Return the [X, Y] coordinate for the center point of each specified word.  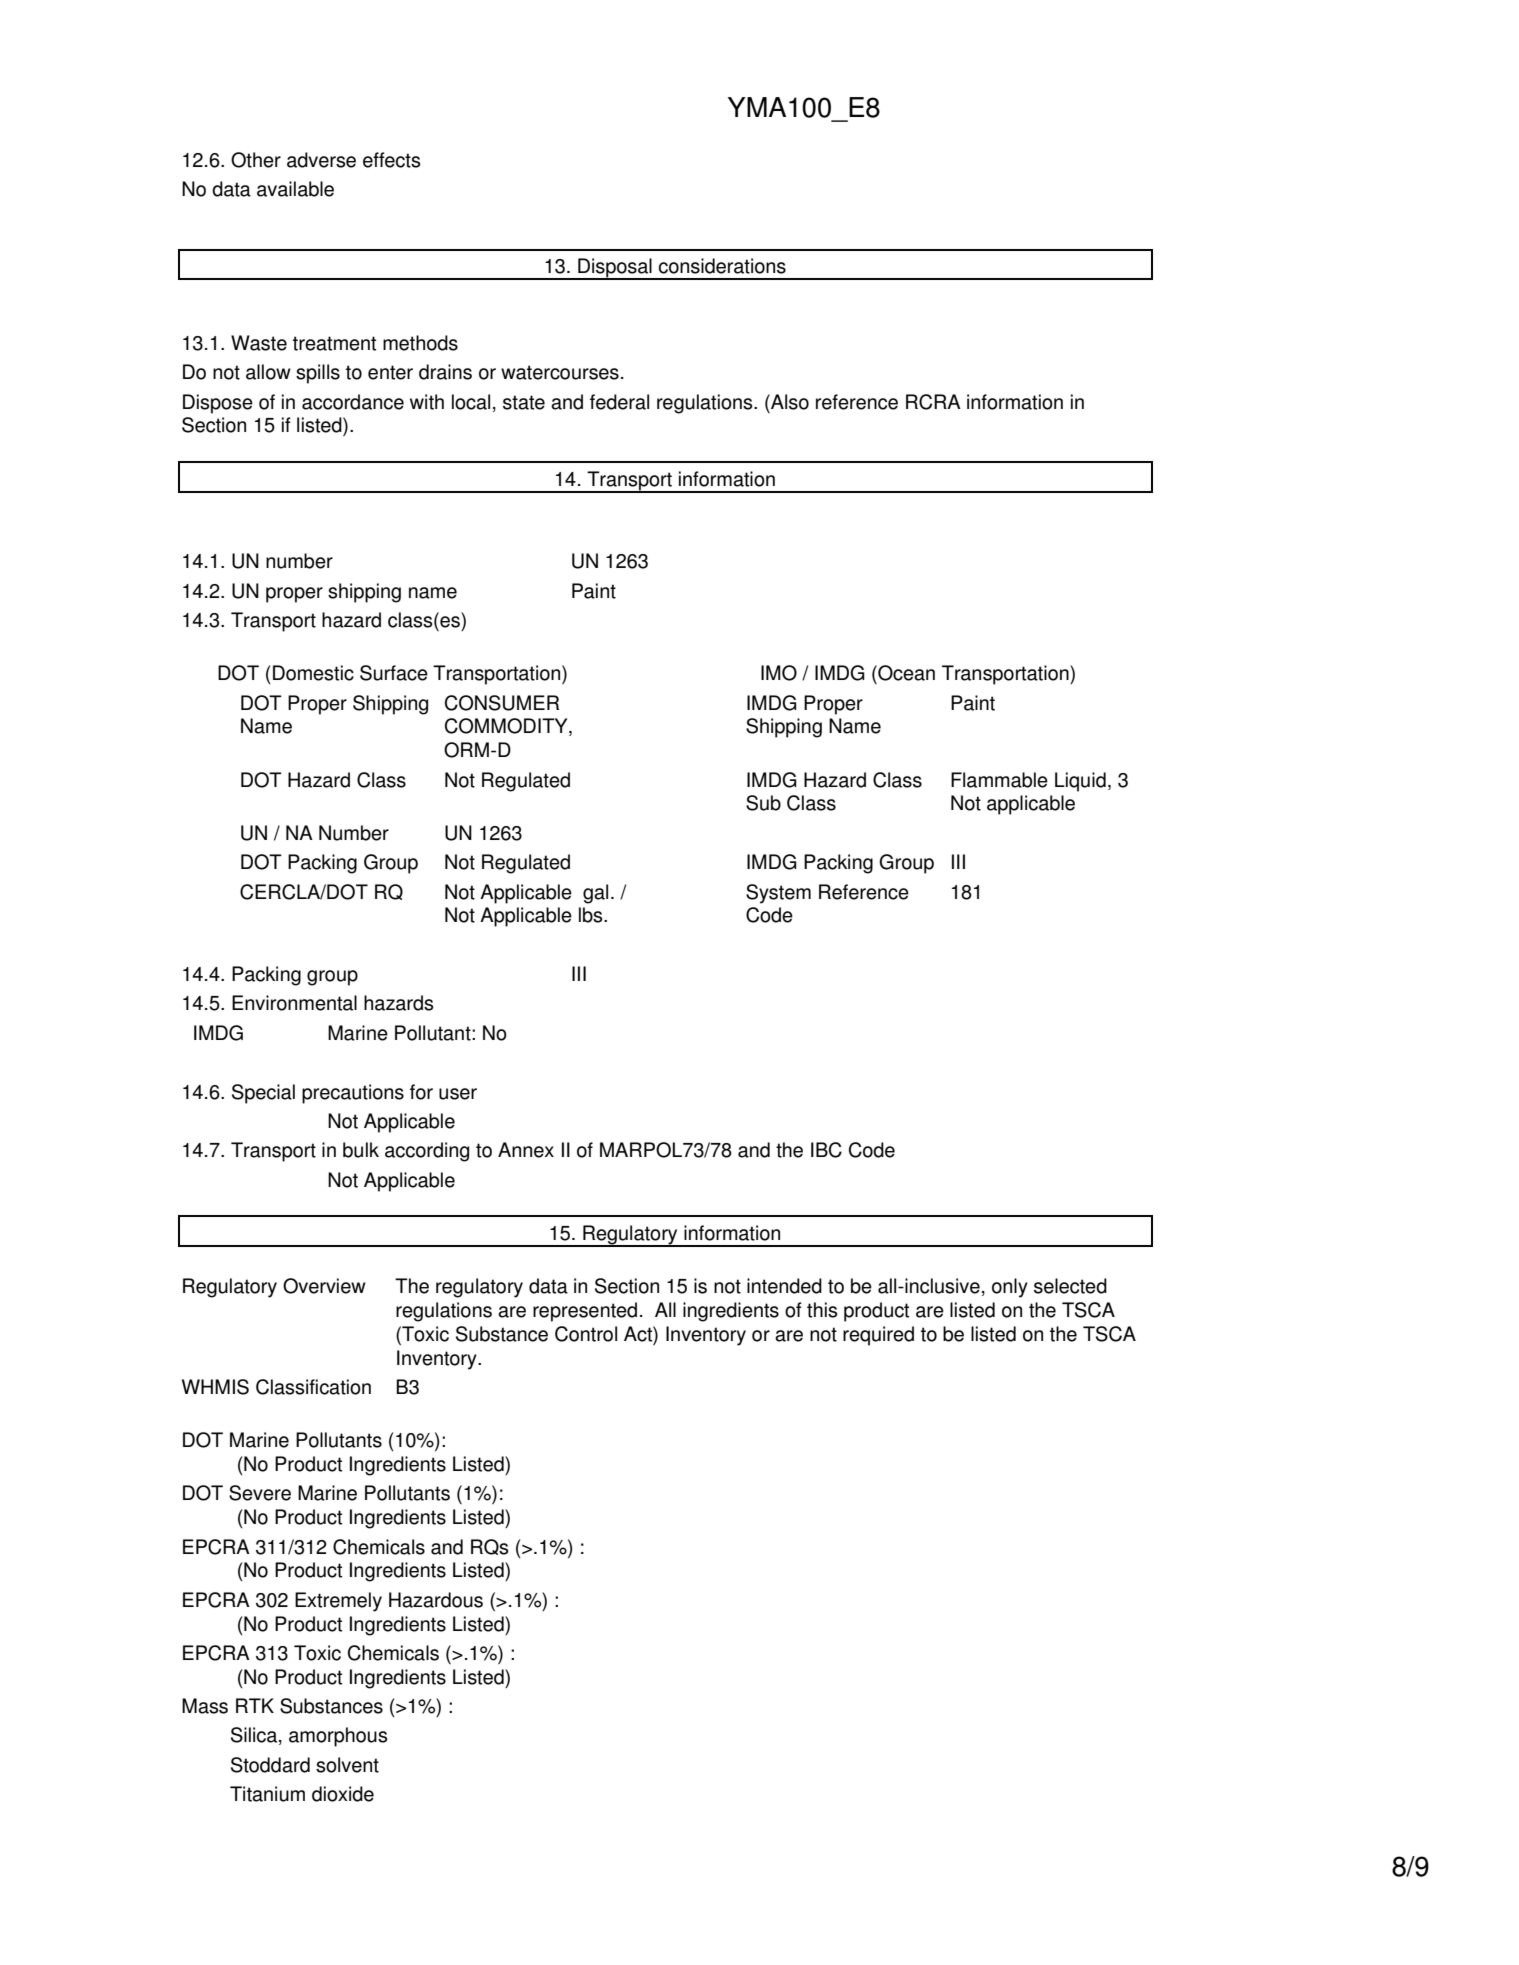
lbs [592, 915]
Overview [324, 1286]
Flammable [999, 780]
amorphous [338, 1737]
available [295, 189]
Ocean [905, 673]
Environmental [294, 1003]
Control [586, 1334]
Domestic [313, 673]
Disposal [615, 269]
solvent [347, 1765]
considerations [722, 266]
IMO [779, 673]
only [1010, 1288]
